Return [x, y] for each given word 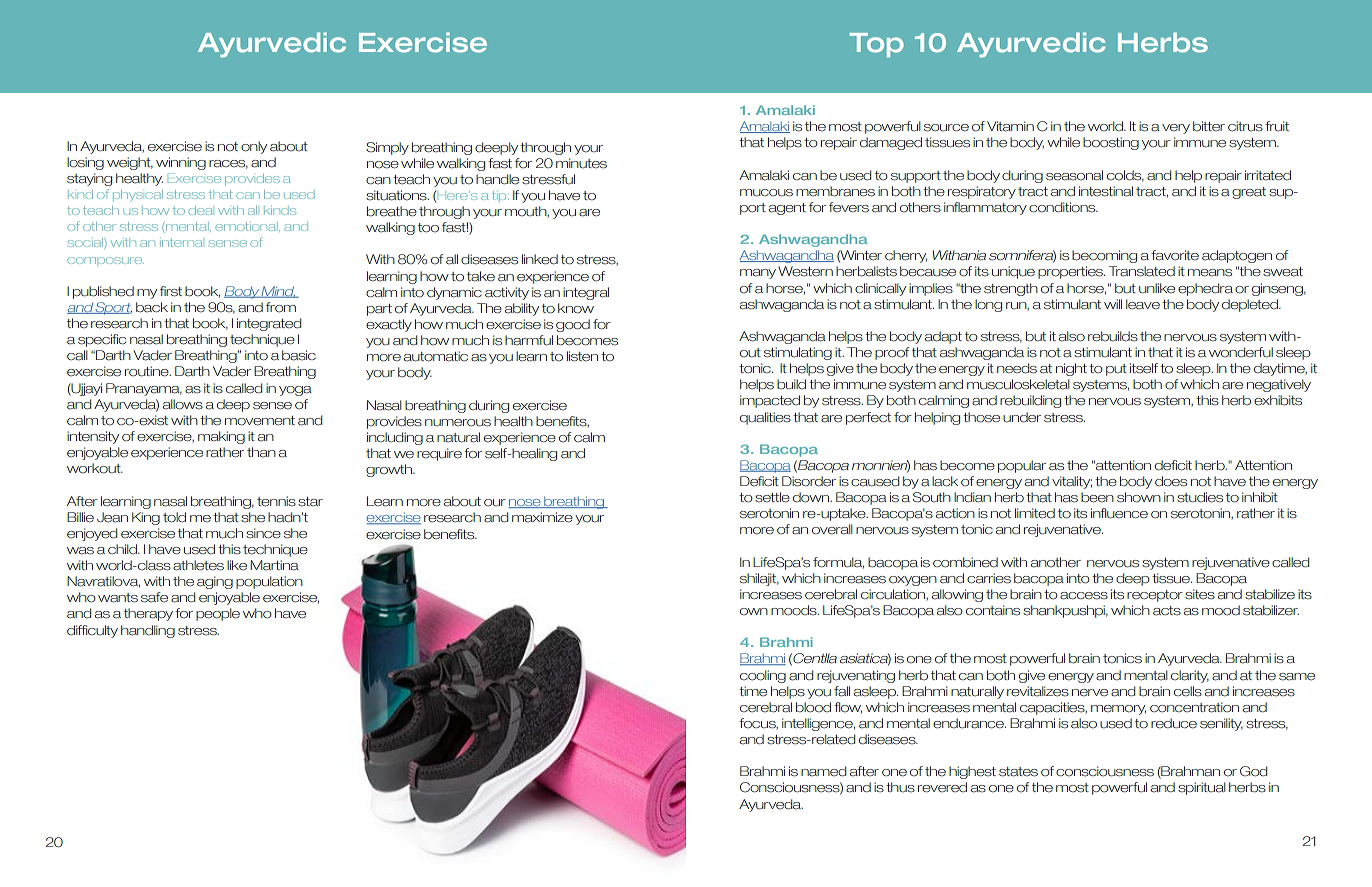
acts [1167, 611]
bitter [1209, 126]
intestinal [1106, 191]
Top [876, 45]
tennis [276, 501]
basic [299, 355]
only [254, 147]
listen [582, 356]
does [1171, 481]
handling [148, 631]
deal [201, 210]
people [218, 614]
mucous [766, 193]
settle [772, 497]
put [1116, 370]
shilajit [759, 579]
